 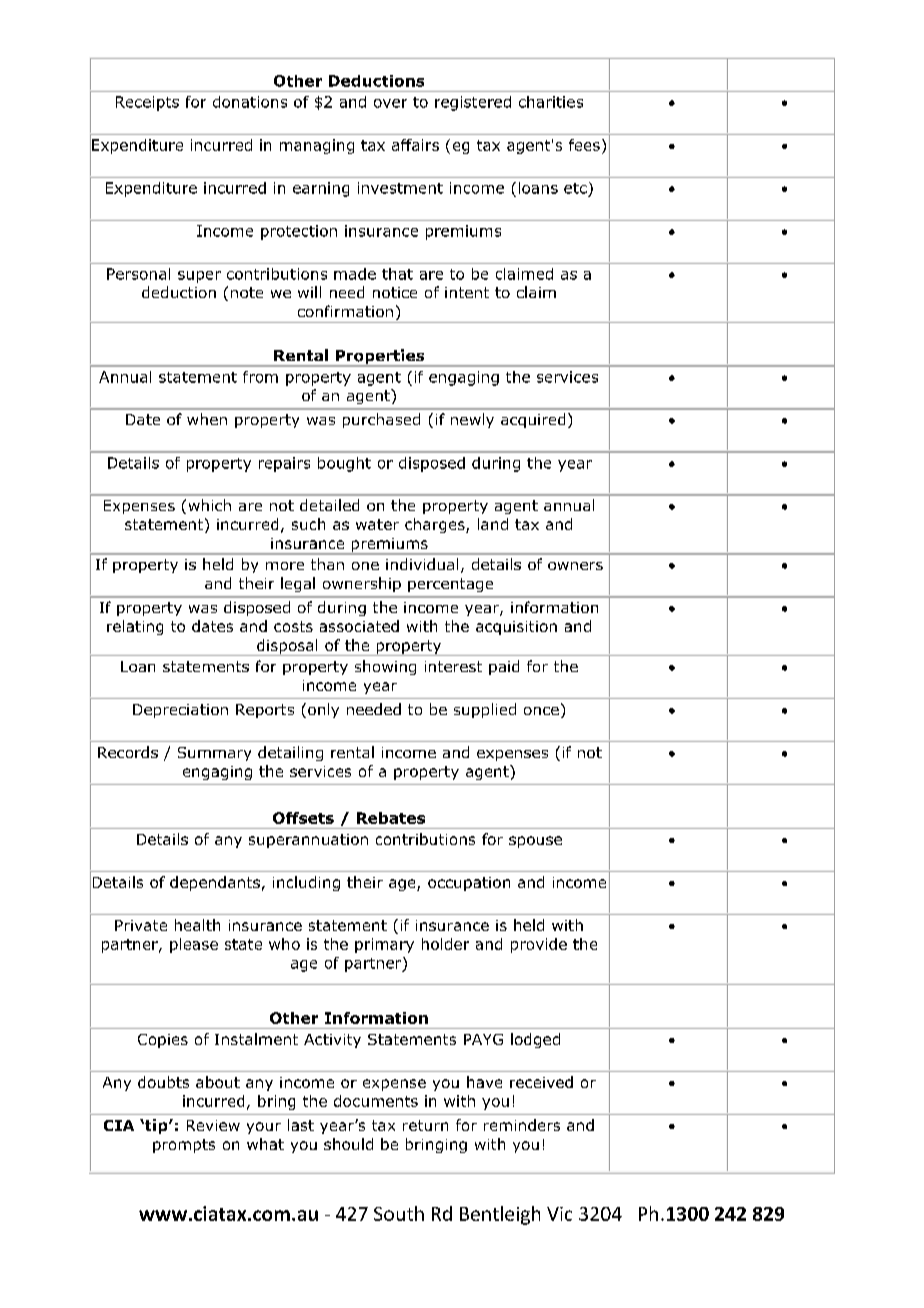 I want to click on managing, so click(x=317, y=146).
